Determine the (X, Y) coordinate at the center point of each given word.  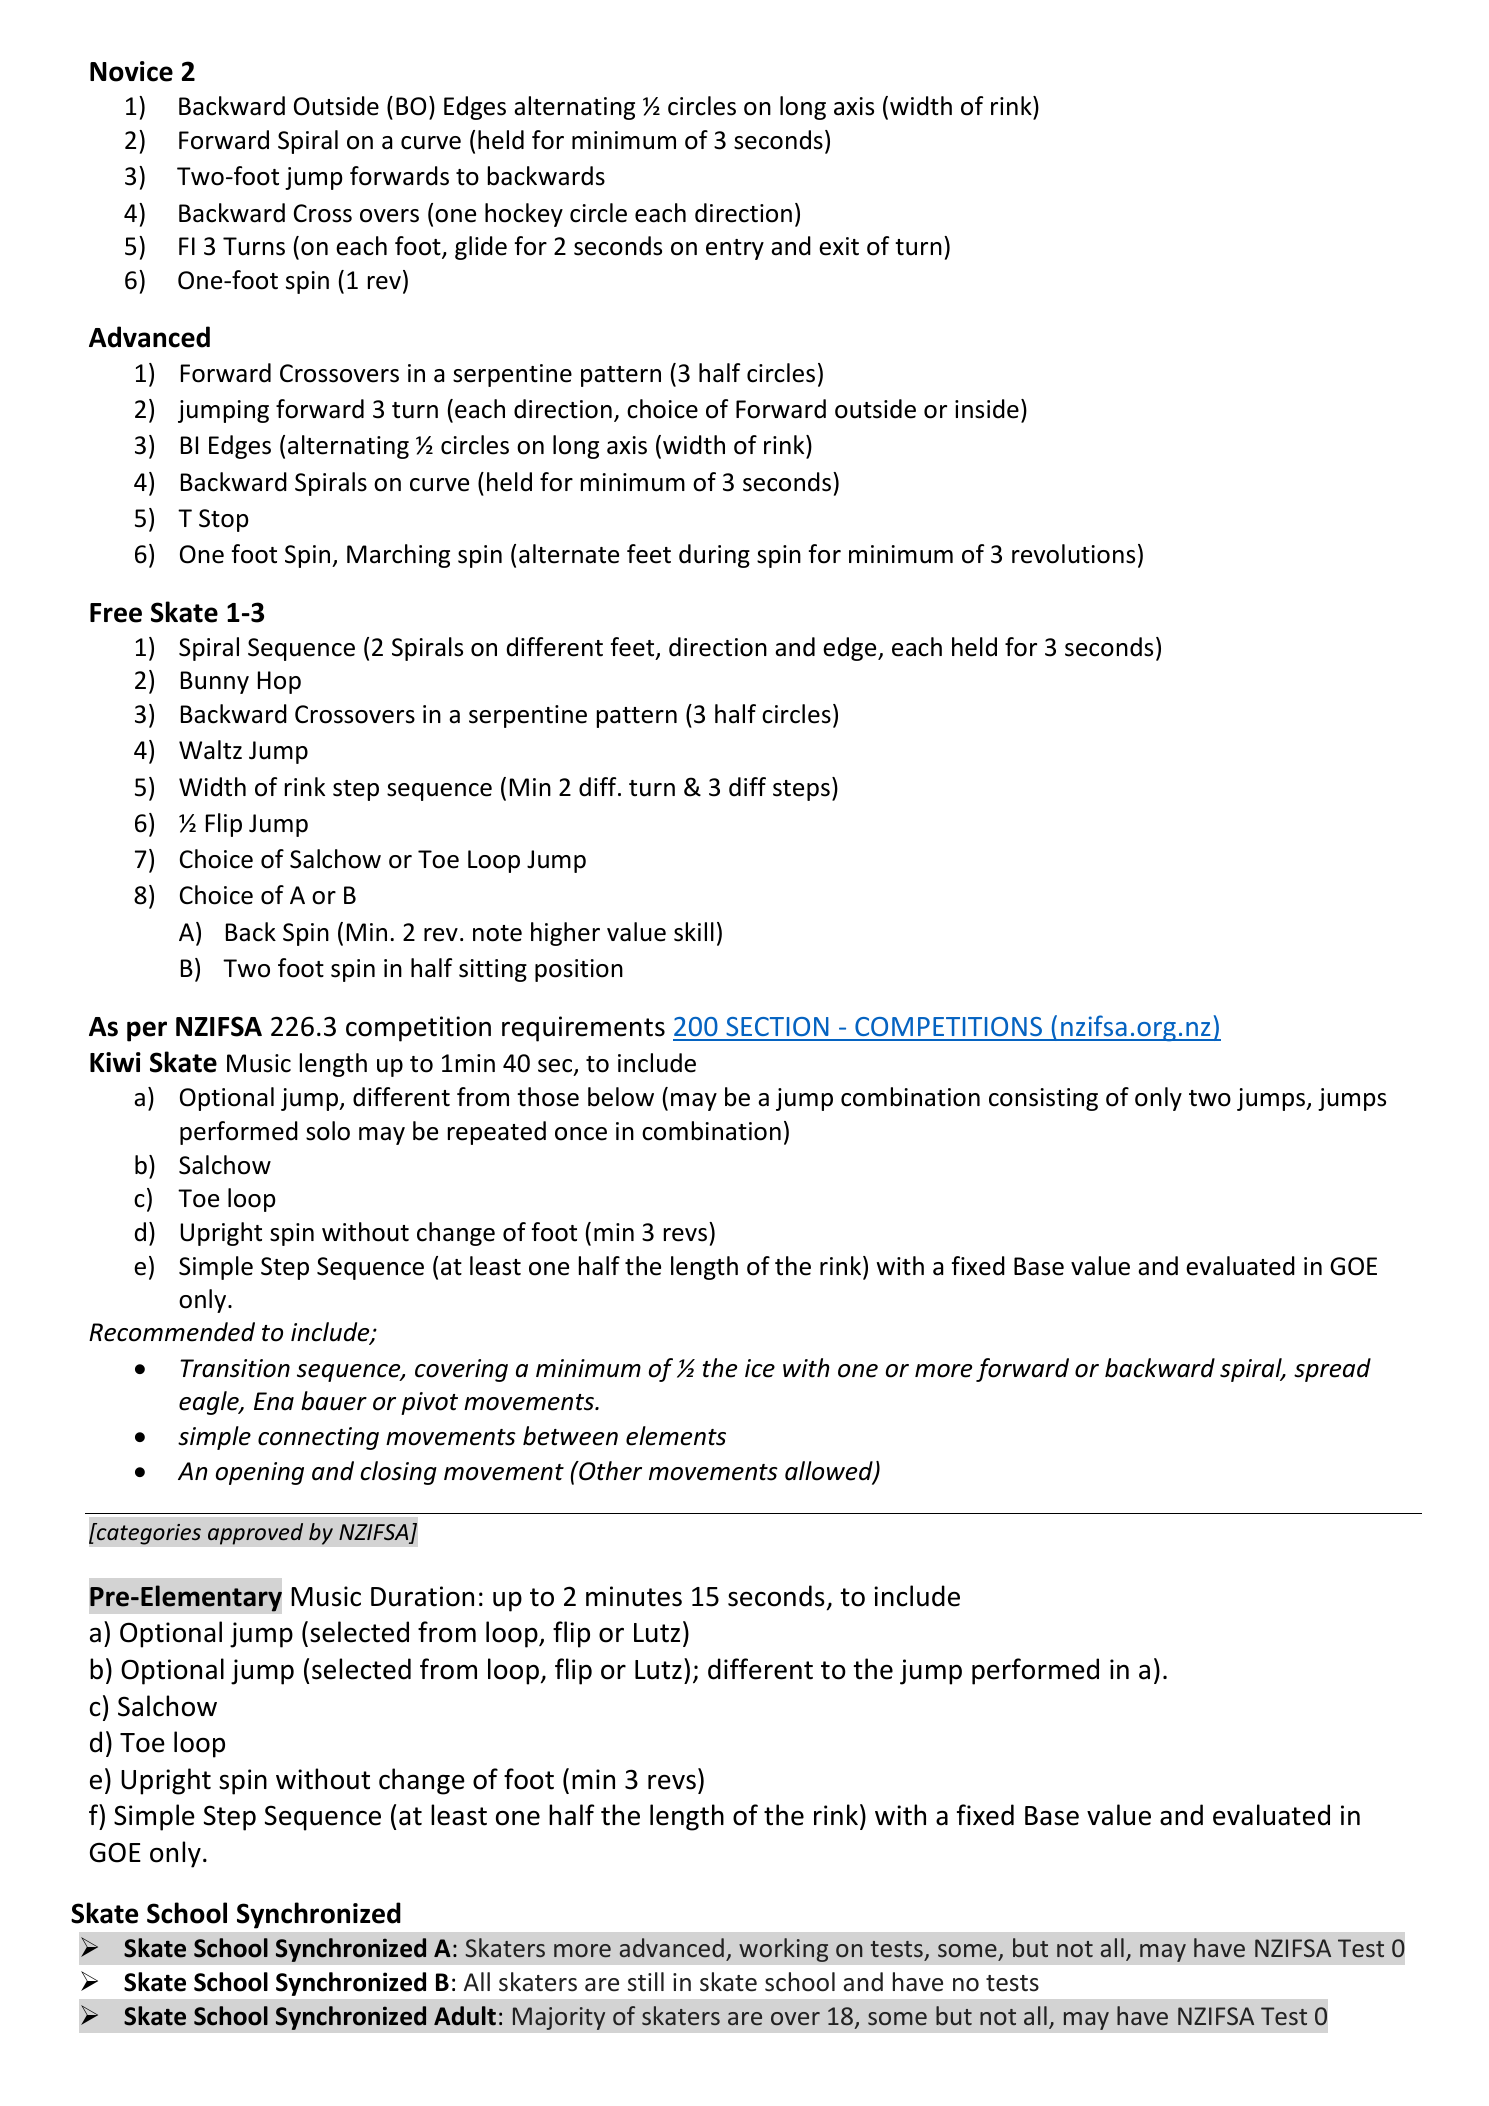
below (621, 1097)
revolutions (1073, 554)
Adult (465, 2016)
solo (328, 1131)
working (783, 1950)
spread (1332, 1370)
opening (260, 1473)
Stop (224, 520)
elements (676, 1436)
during (714, 556)
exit (839, 246)
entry (735, 249)
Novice (131, 71)
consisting (1043, 1099)
